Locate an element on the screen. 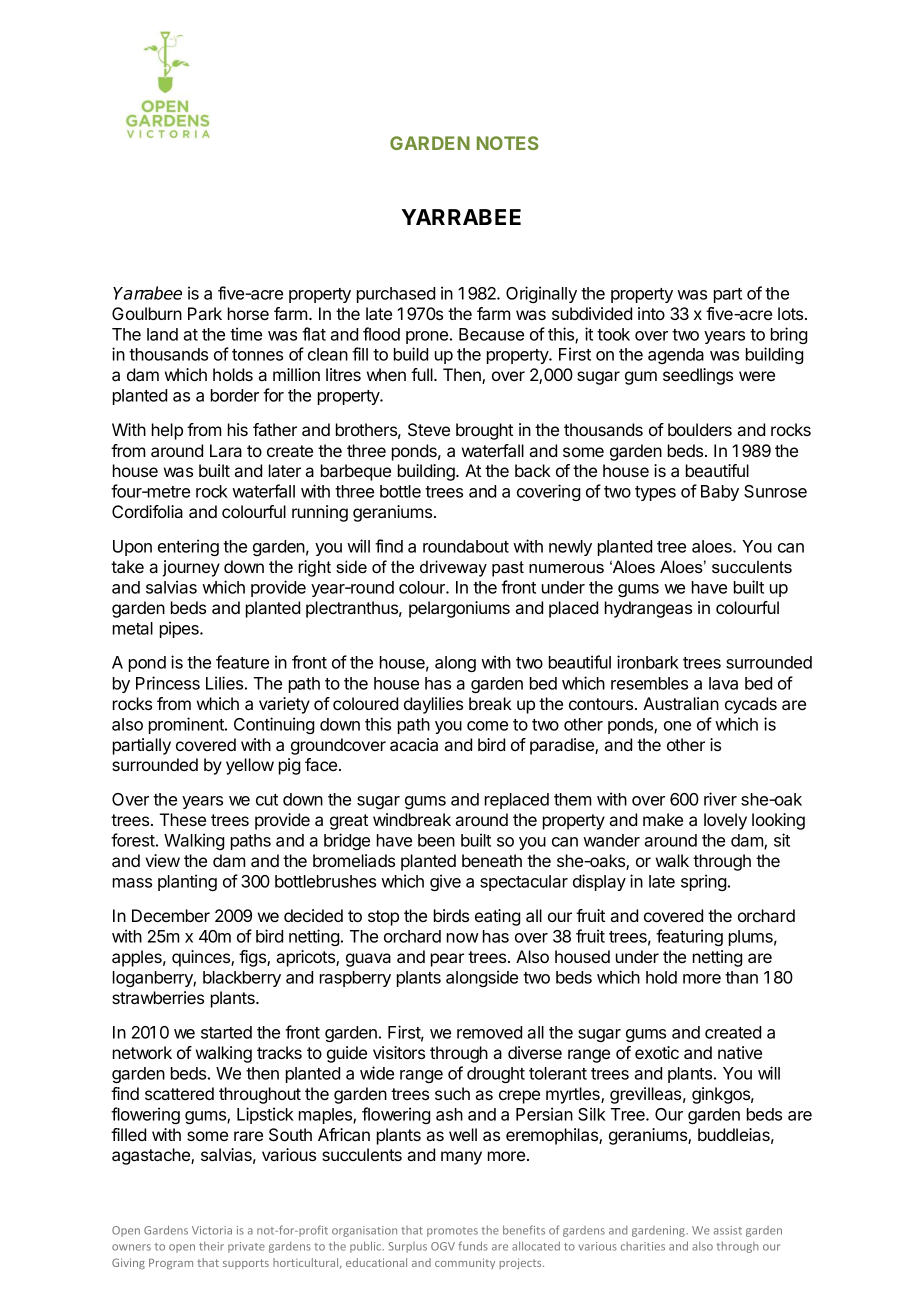  NOTES is located at coordinates (508, 143).
